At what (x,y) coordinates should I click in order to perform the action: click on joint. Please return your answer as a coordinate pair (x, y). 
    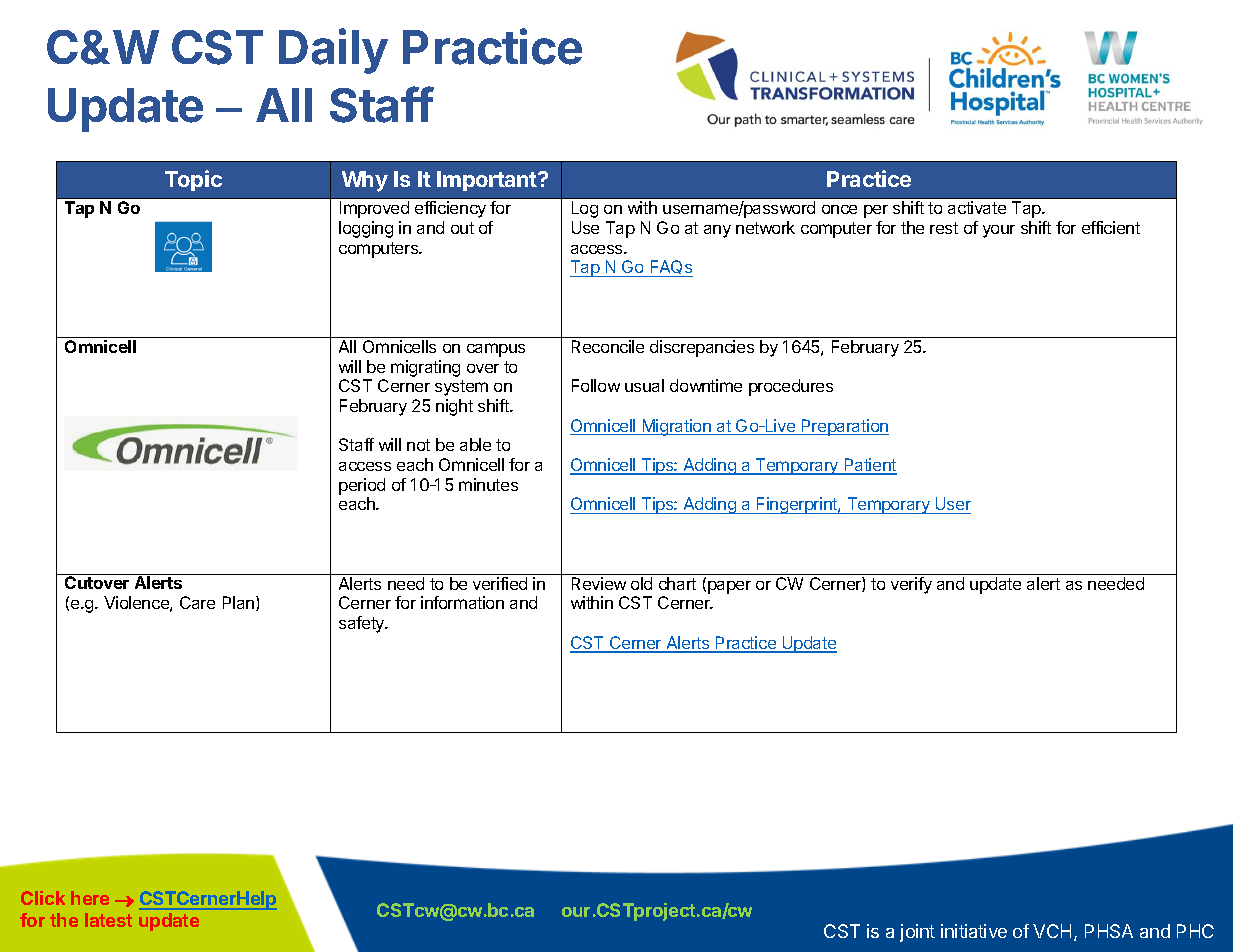
    Looking at the image, I should click on (917, 933).
